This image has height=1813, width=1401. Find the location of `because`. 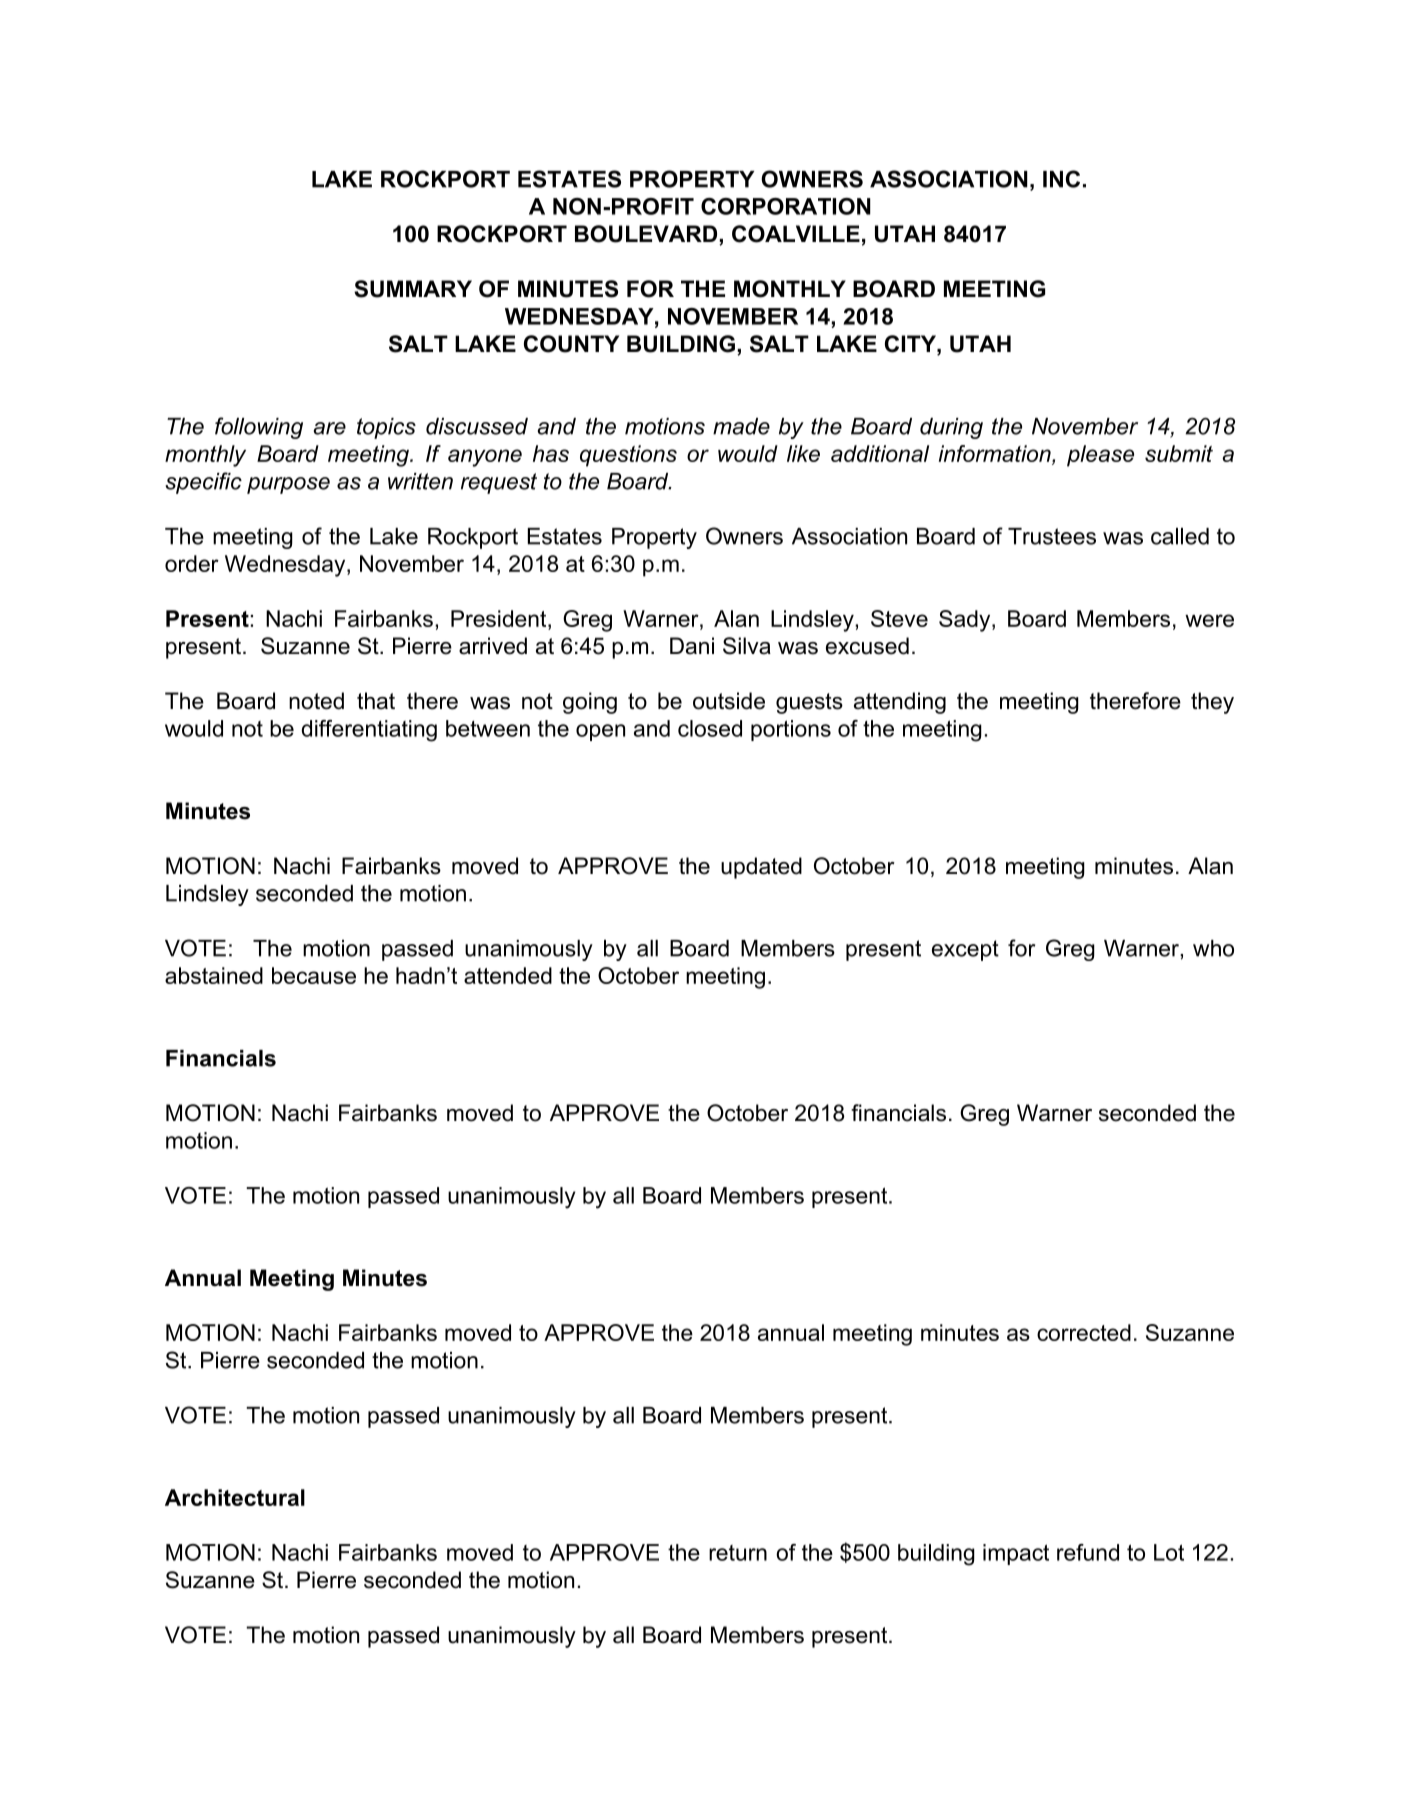

because is located at coordinates (314, 975).
